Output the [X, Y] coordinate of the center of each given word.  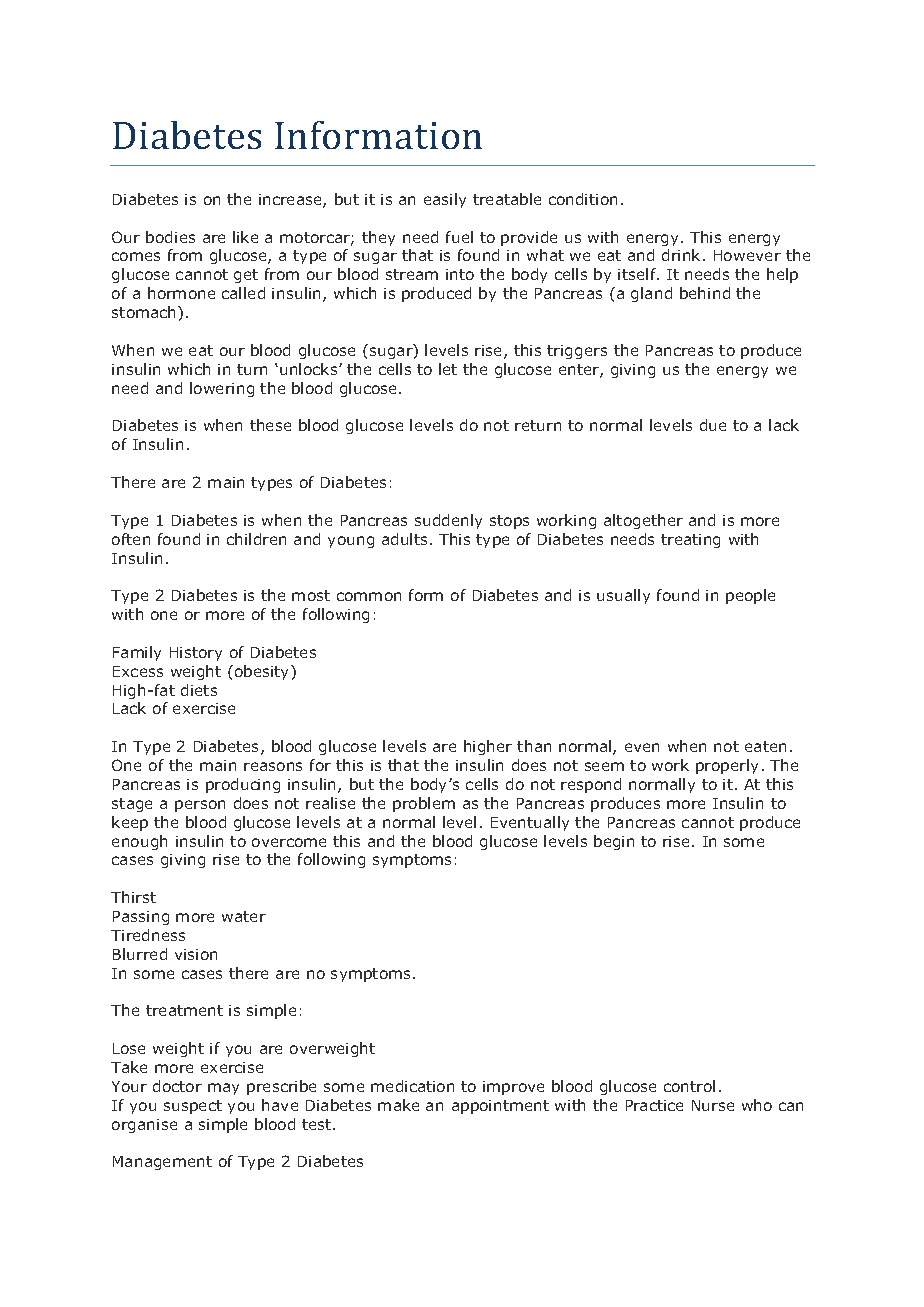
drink [683, 255]
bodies [170, 237]
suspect [193, 1107]
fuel [459, 237]
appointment [500, 1107]
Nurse [713, 1105]
